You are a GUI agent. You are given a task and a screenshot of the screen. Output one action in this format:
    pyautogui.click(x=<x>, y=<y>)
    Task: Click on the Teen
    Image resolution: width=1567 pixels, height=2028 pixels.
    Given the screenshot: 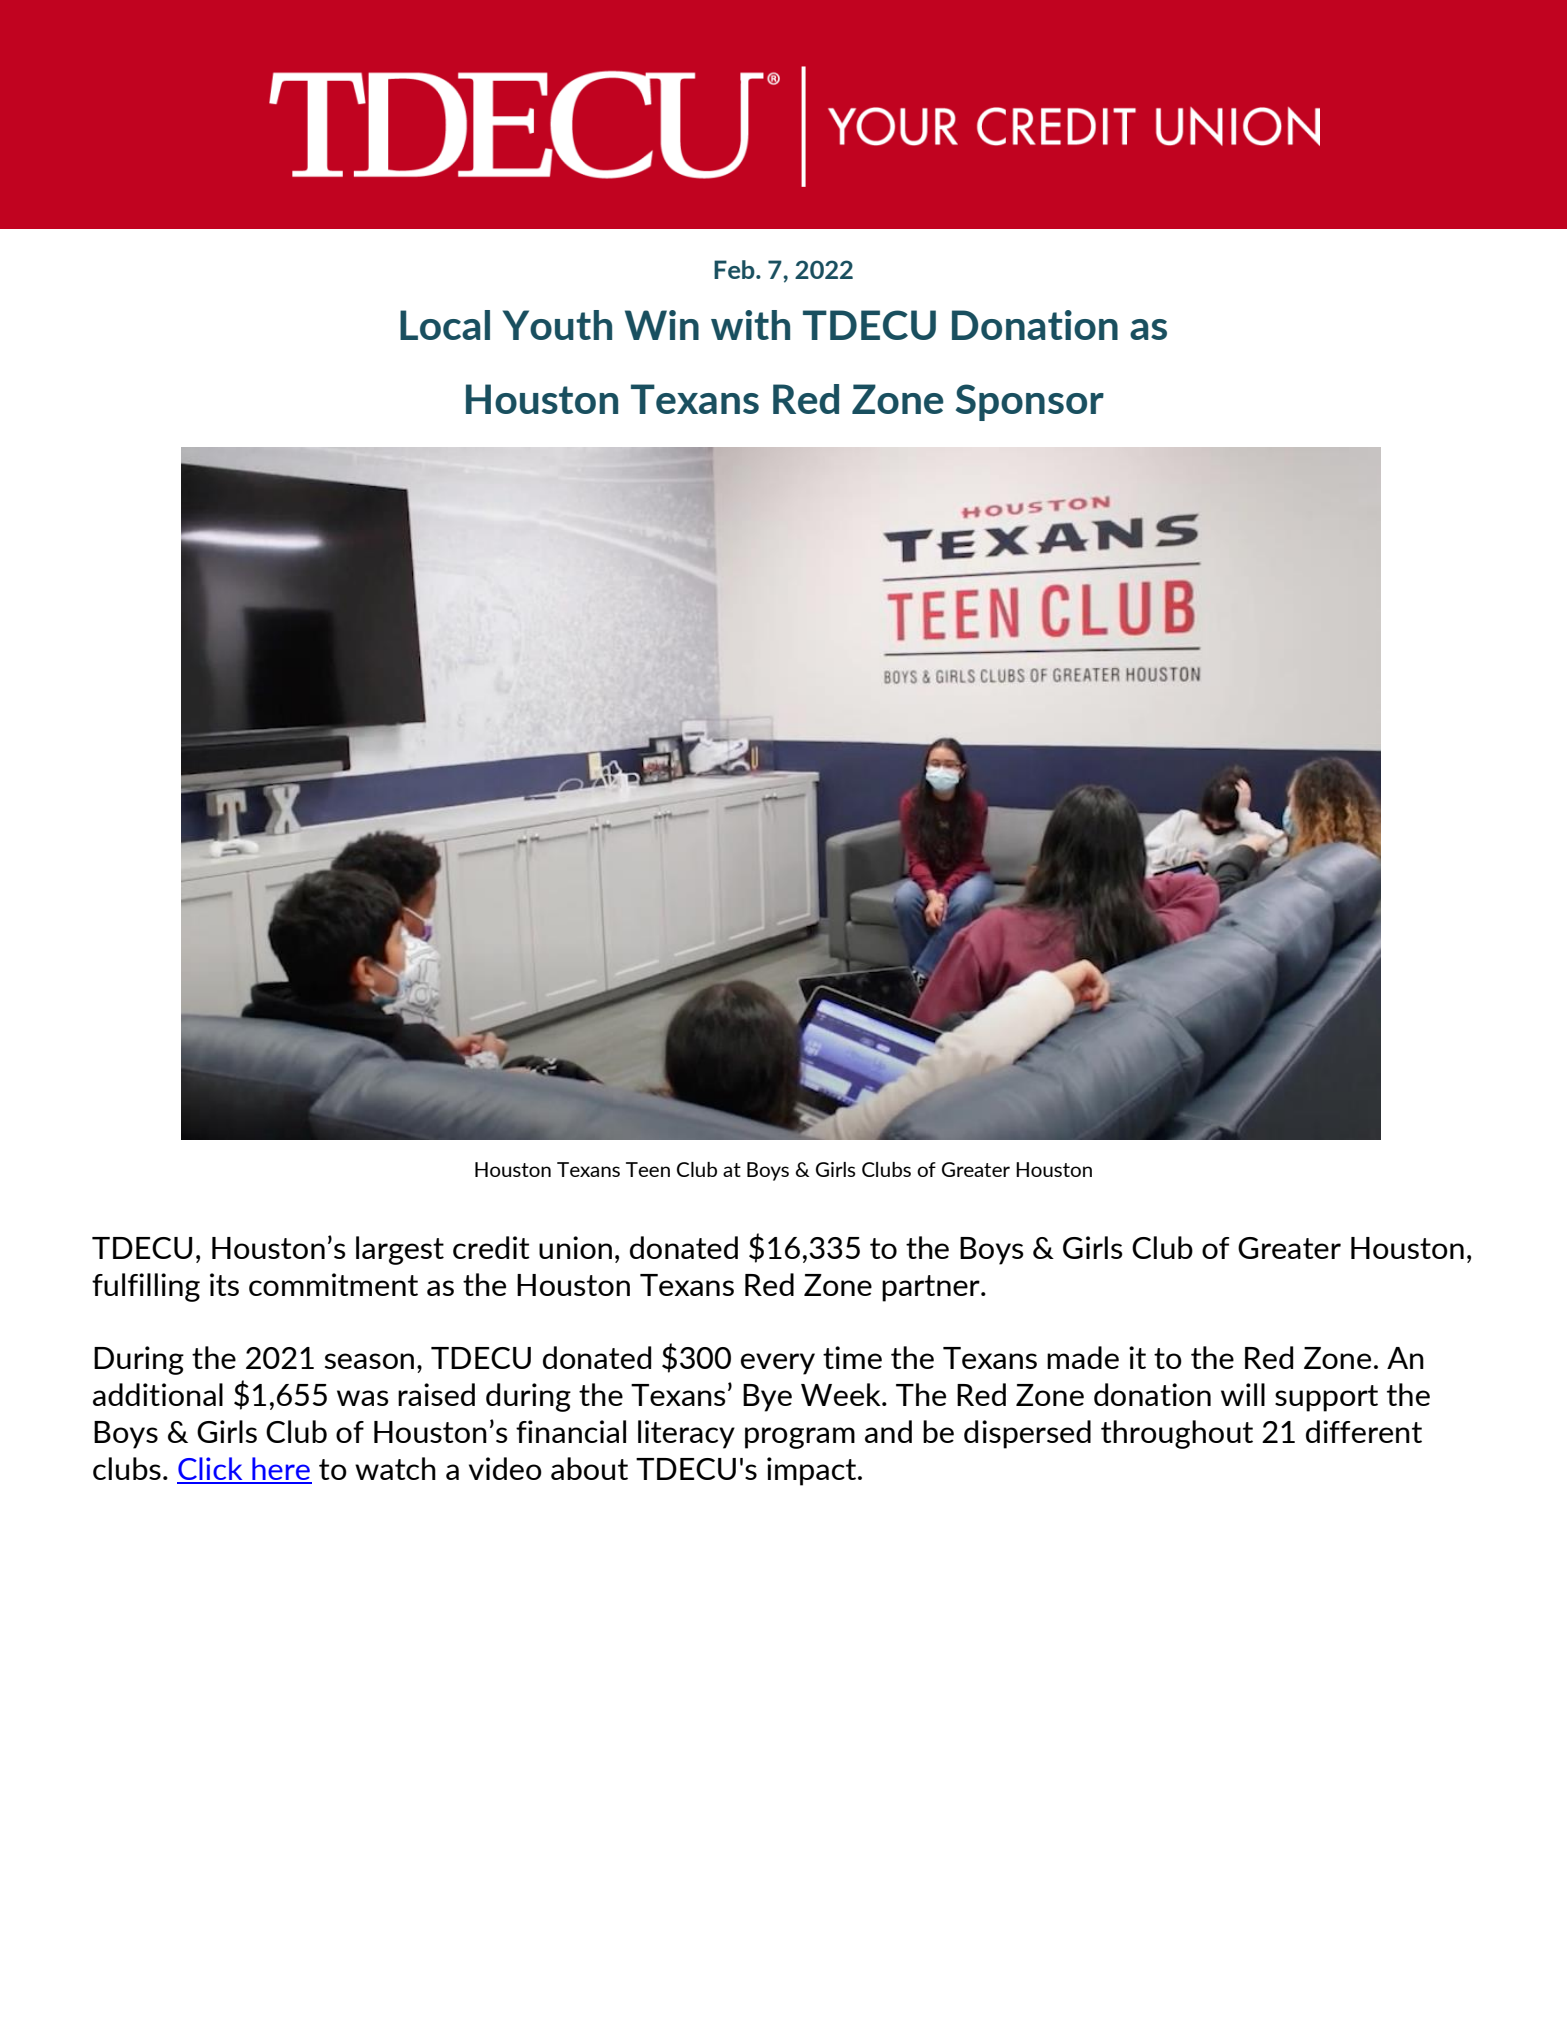 What is the action you would take?
    pyautogui.click(x=648, y=1169)
